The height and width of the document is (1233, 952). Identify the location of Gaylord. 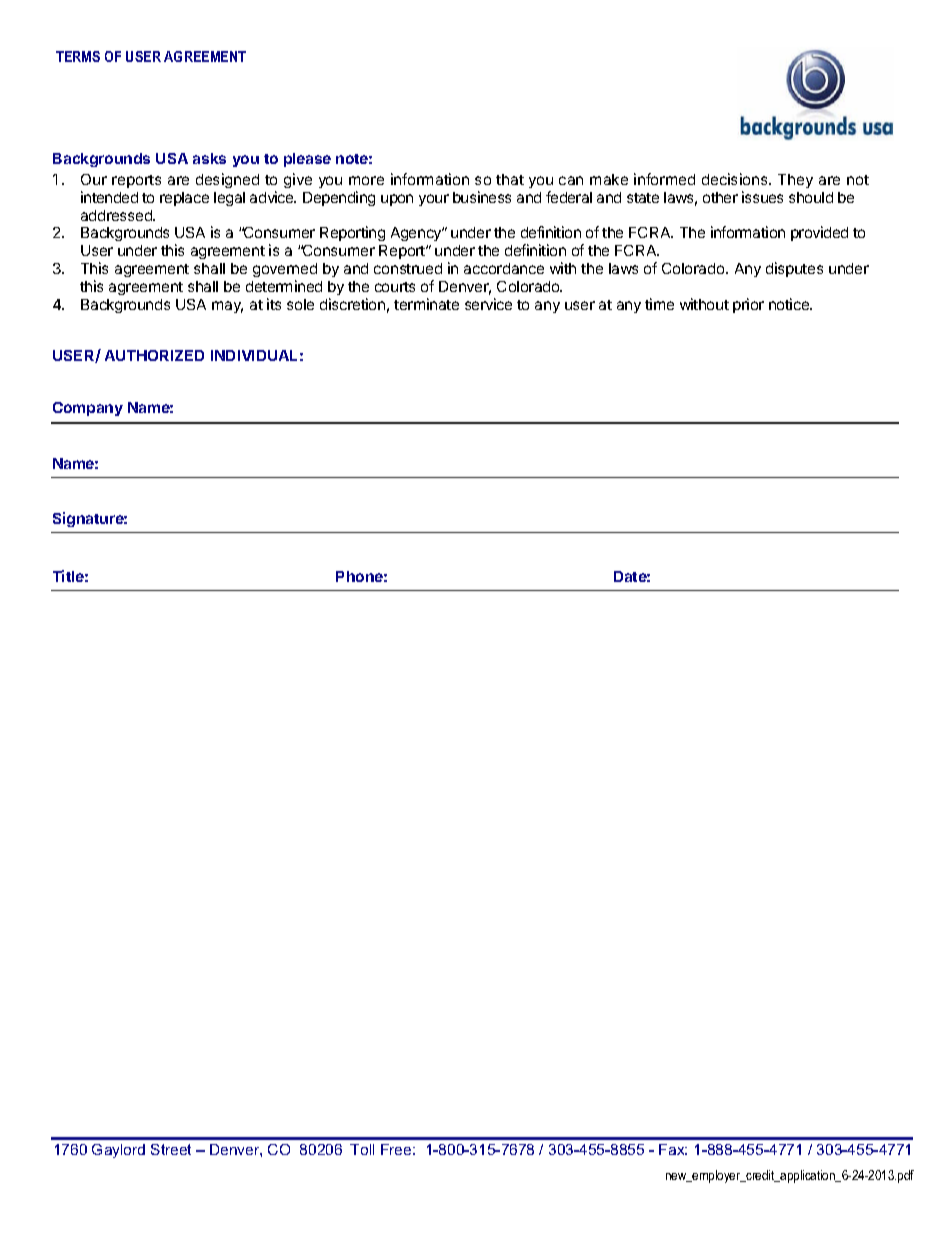
(118, 1151).
